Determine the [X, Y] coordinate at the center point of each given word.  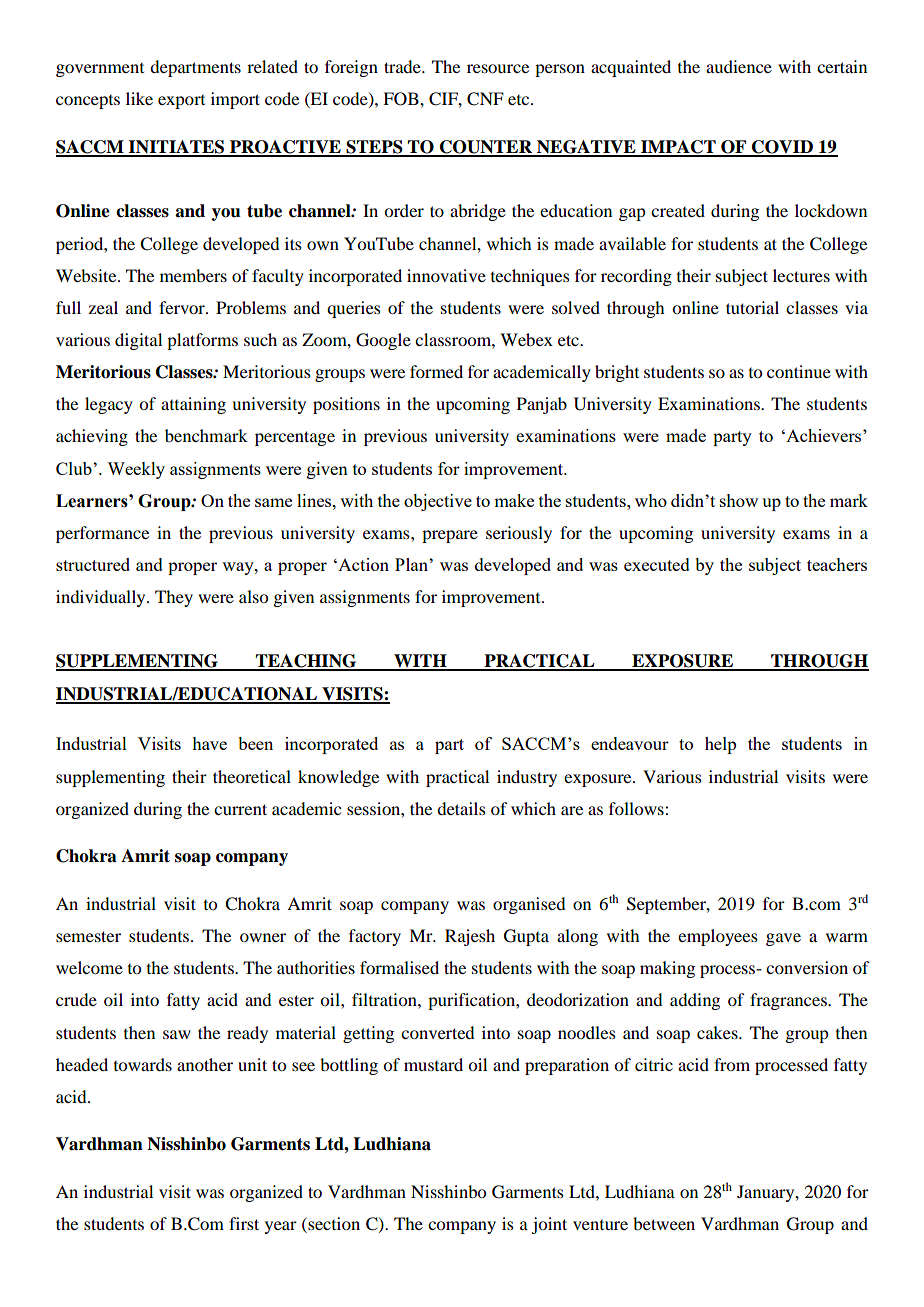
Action [362, 564]
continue [799, 371]
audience [739, 66]
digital [138, 341]
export [181, 102]
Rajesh [470, 937]
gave [783, 939]
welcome [89, 967]
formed [436, 371]
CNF [485, 99]
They [174, 598]
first [244, 1223]
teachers [837, 564]
